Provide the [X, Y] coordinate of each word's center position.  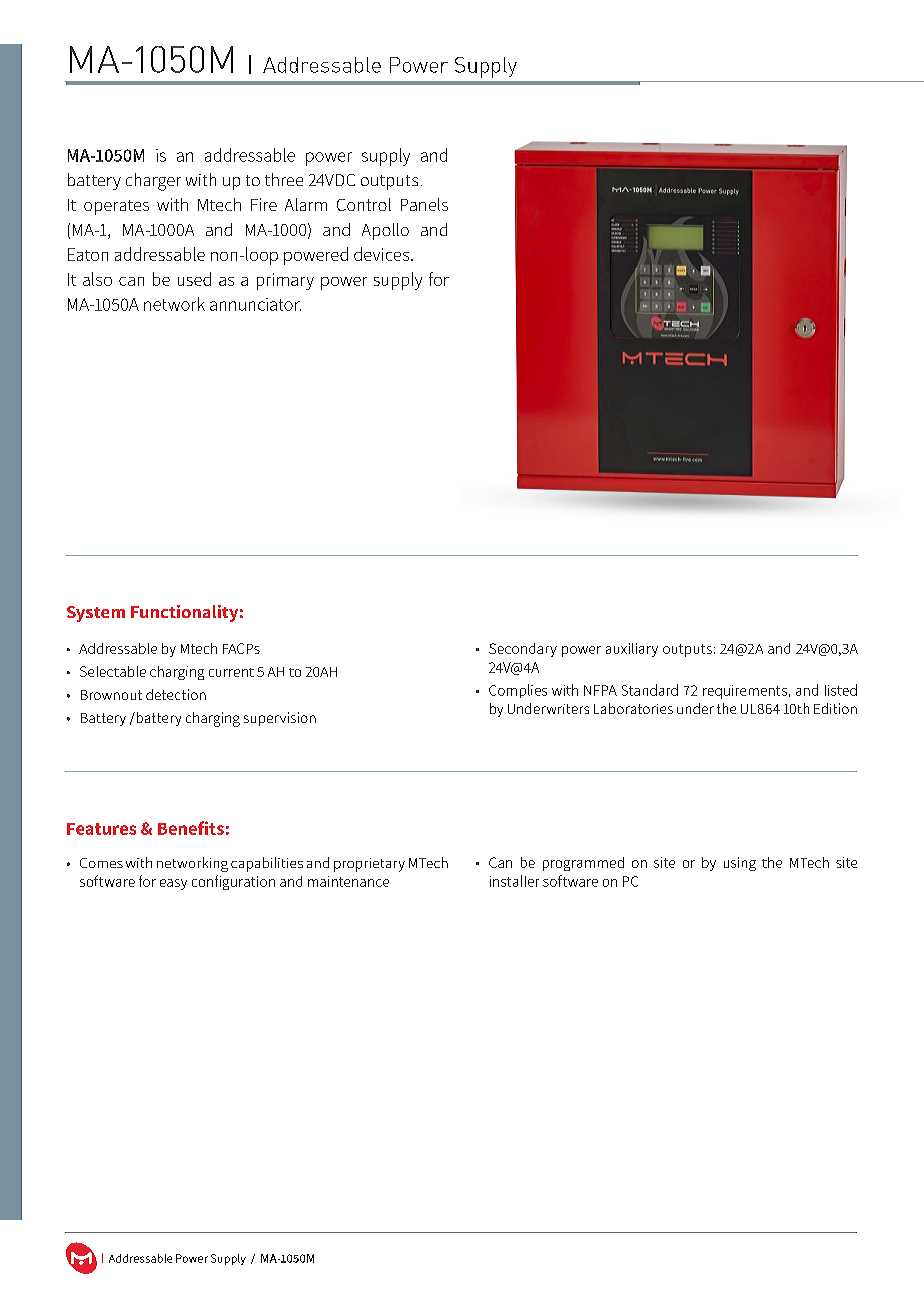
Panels [424, 204]
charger [153, 182]
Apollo [385, 231]
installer [514, 881]
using [740, 864]
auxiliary [632, 650]
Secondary [523, 650]
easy [173, 884]
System [96, 614]
